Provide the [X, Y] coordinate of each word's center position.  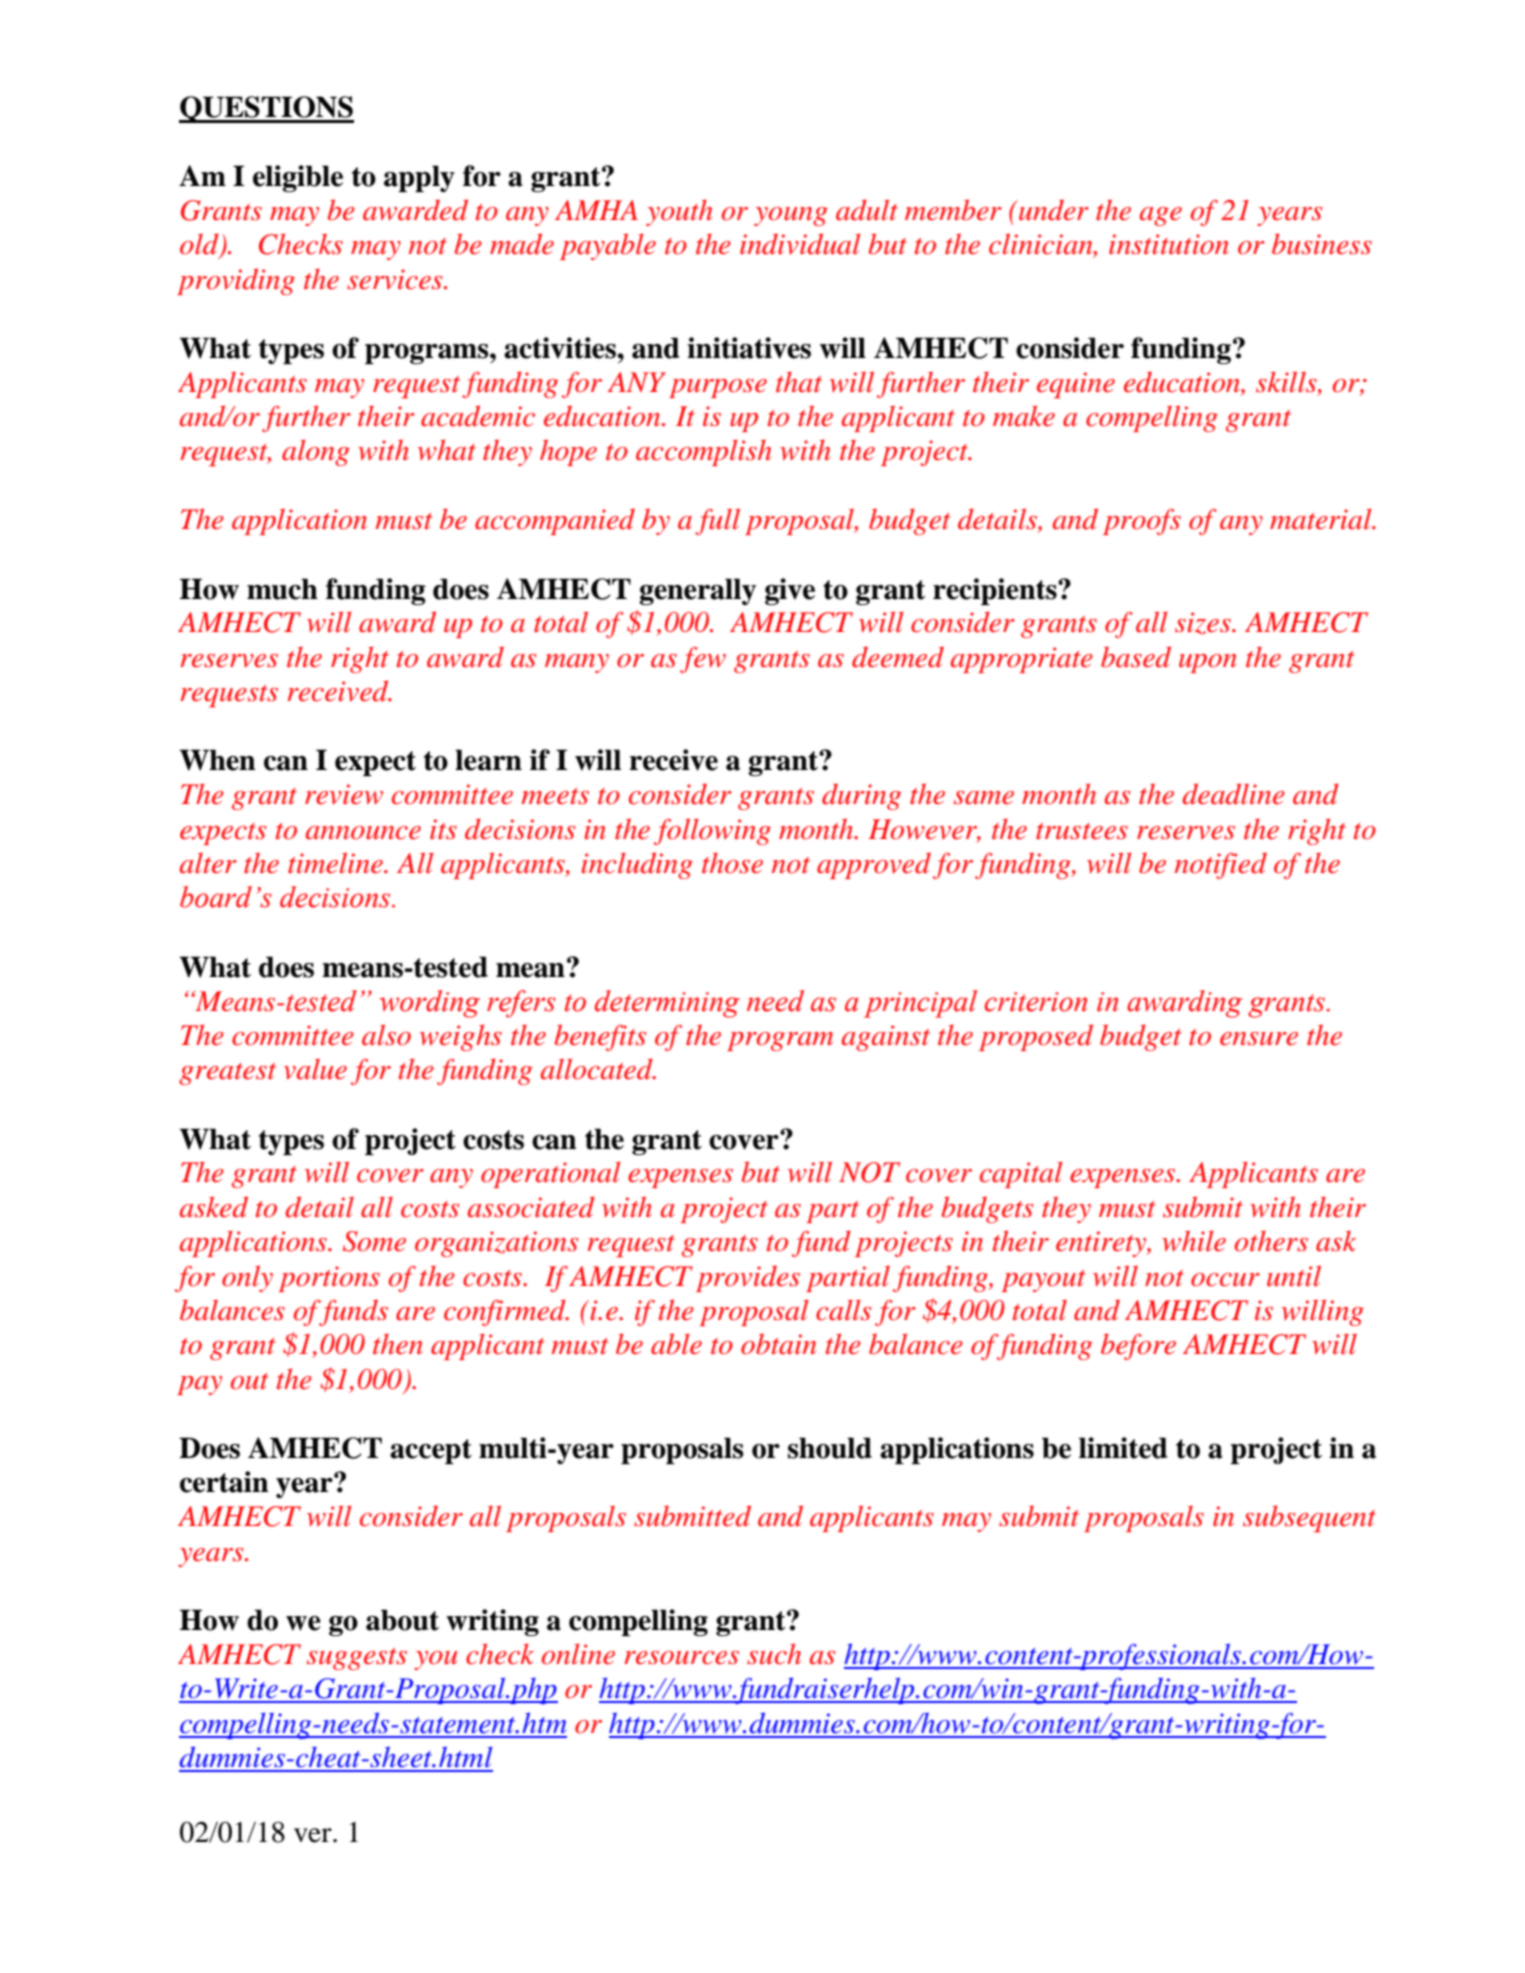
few [703, 660]
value [315, 1069]
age [1161, 216]
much [282, 589]
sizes [1204, 623]
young [791, 216]
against [886, 1038]
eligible [298, 178]
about [402, 1620]
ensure [1259, 1039]
